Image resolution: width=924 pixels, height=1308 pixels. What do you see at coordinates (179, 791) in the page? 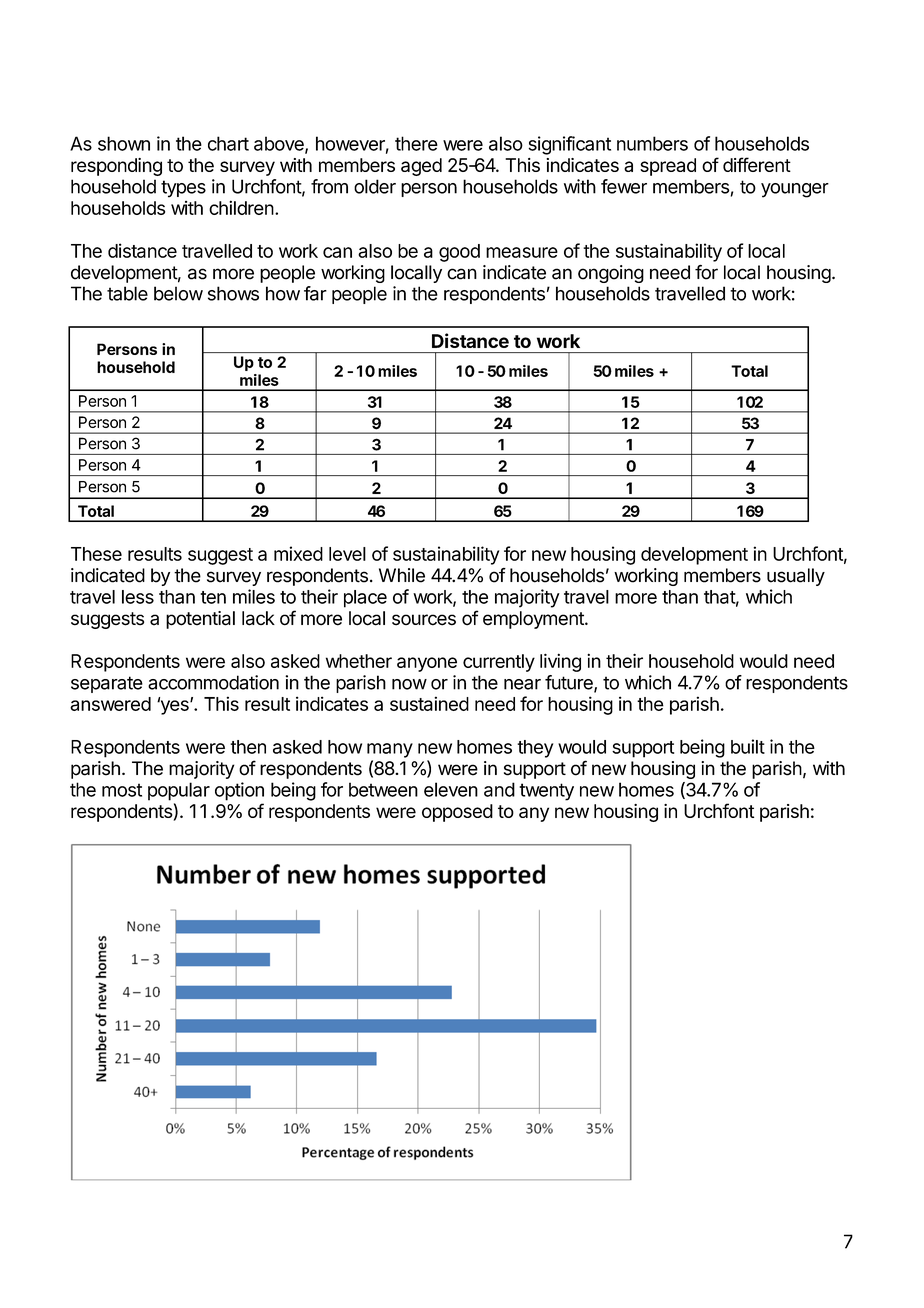
I see `popular` at bounding box center [179, 791].
